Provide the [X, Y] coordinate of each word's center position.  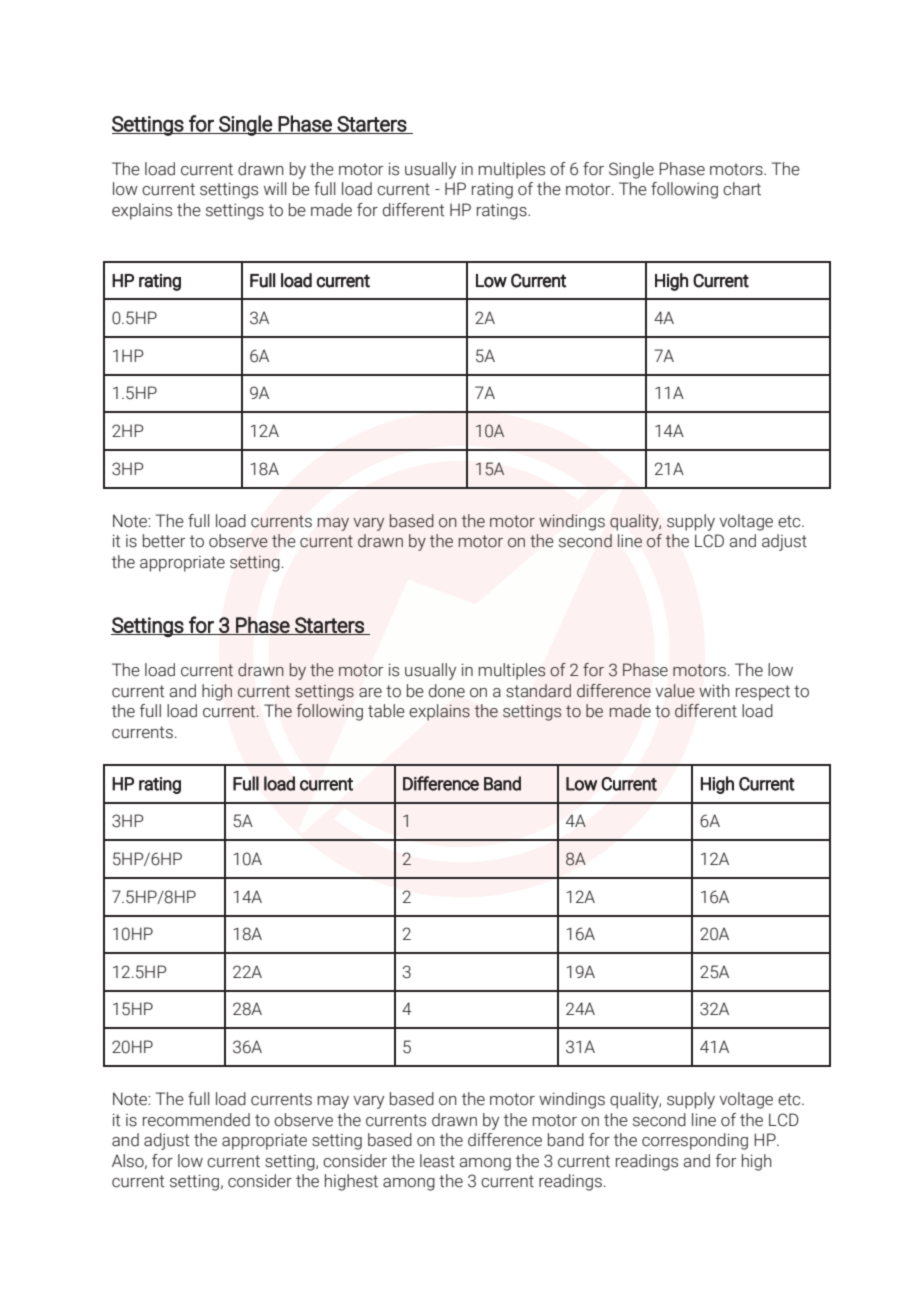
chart [742, 189]
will [275, 188]
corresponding [695, 1141]
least [437, 1161]
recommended [196, 1120]
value [675, 691]
